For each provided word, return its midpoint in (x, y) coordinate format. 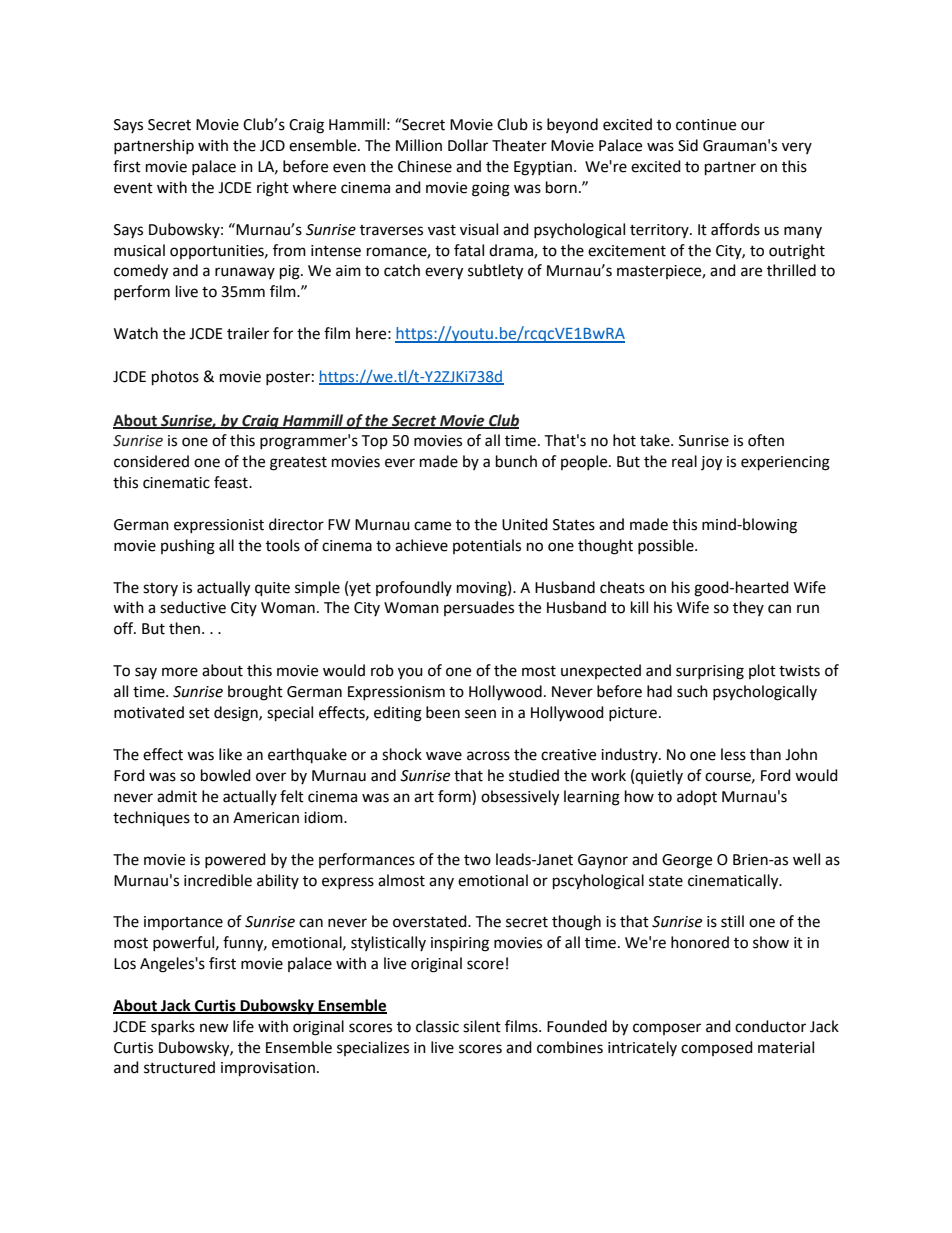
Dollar (468, 145)
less (733, 754)
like (230, 754)
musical (139, 250)
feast (232, 482)
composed (717, 1048)
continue (706, 125)
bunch (516, 461)
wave (444, 756)
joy (711, 463)
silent (482, 1026)
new (214, 1028)
